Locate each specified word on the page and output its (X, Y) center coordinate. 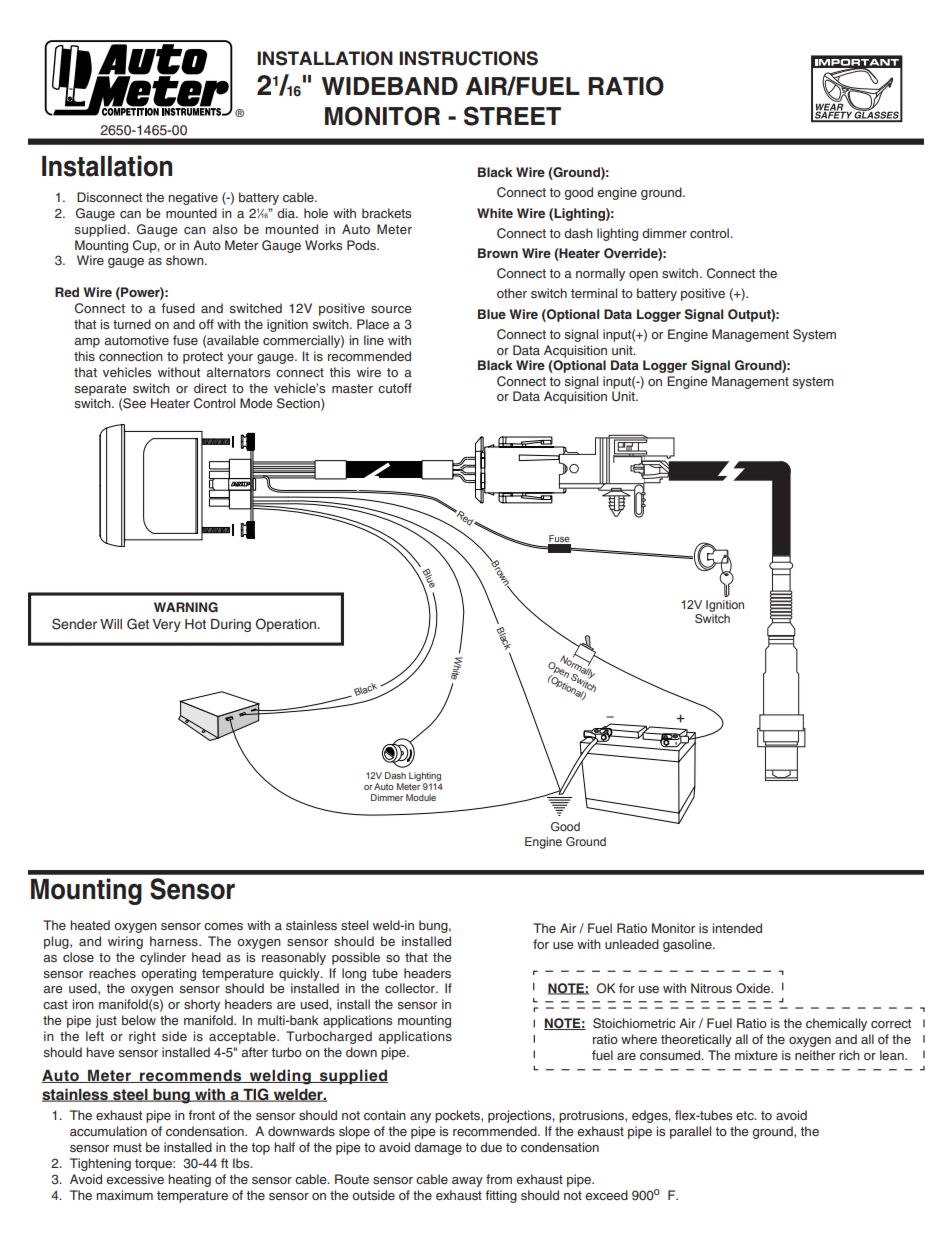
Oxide (754, 988)
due (491, 1147)
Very (166, 625)
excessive (135, 1179)
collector (411, 988)
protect (203, 358)
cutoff (395, 388)
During (231, 625)
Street (512, 116)
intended (737, 928)
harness (175, 941)
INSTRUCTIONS (468, 58)
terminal (594, 293)
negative (193, 198)
